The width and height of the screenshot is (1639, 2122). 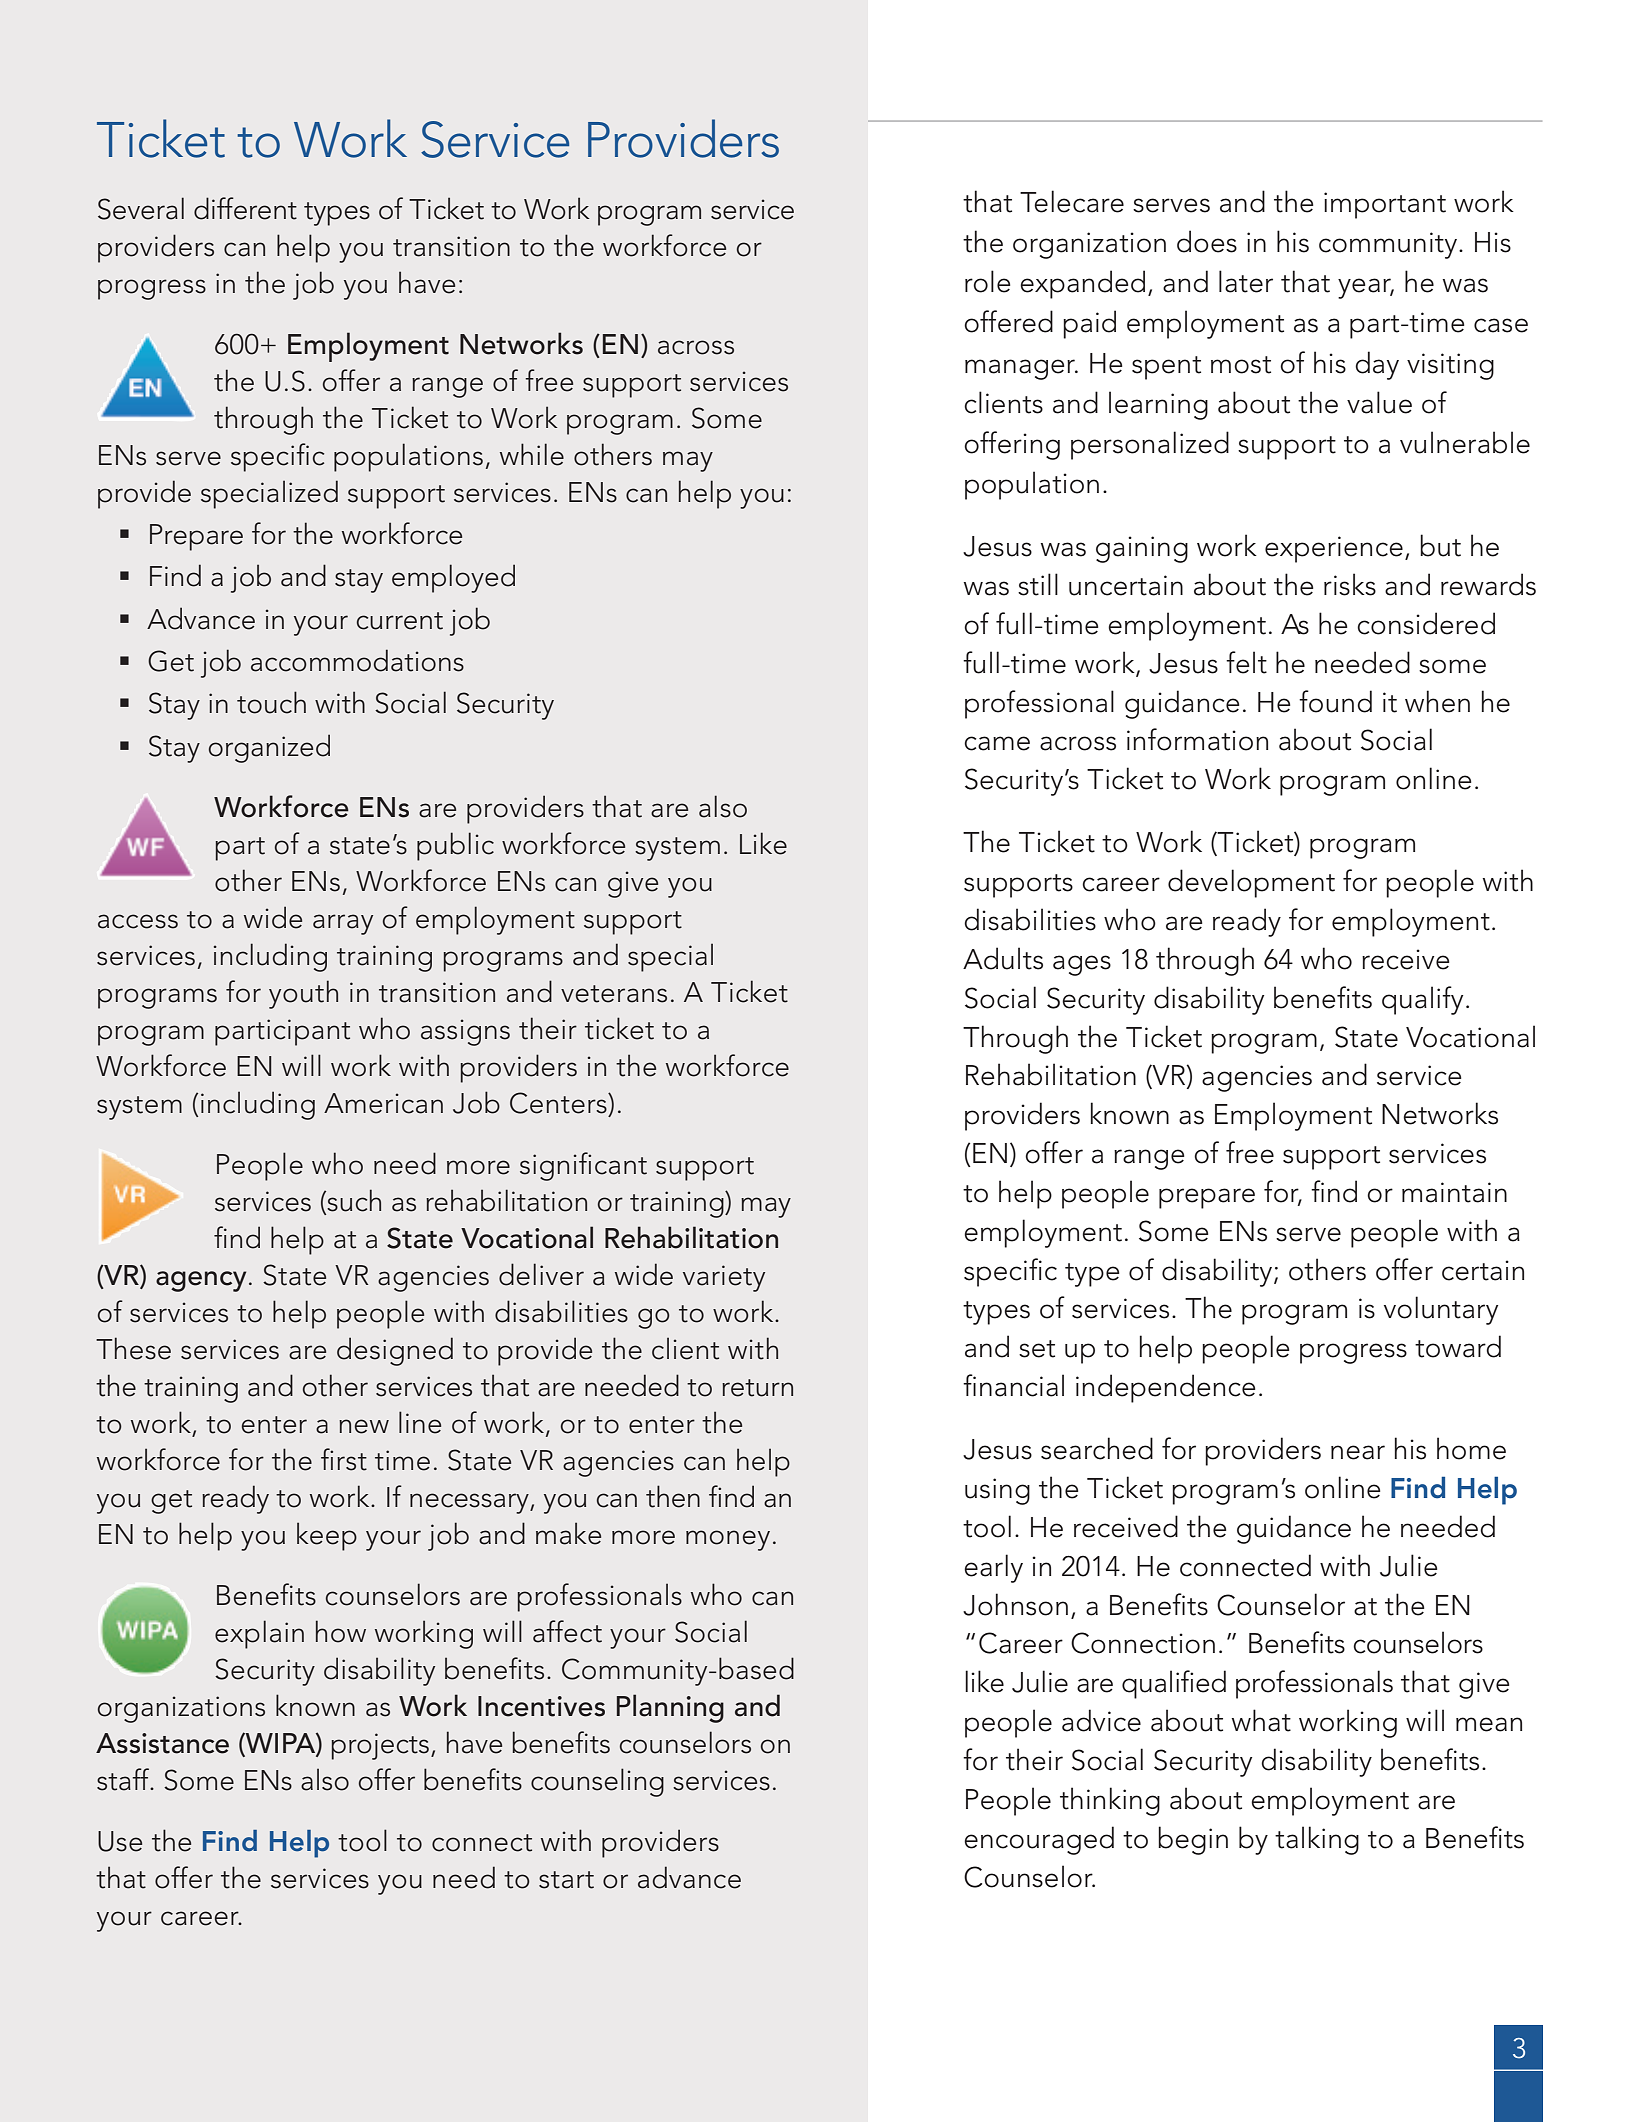 What do you see at coordinates (303, 994) in the screenshot?
I see `youth` at bounding box center [303, 994].
